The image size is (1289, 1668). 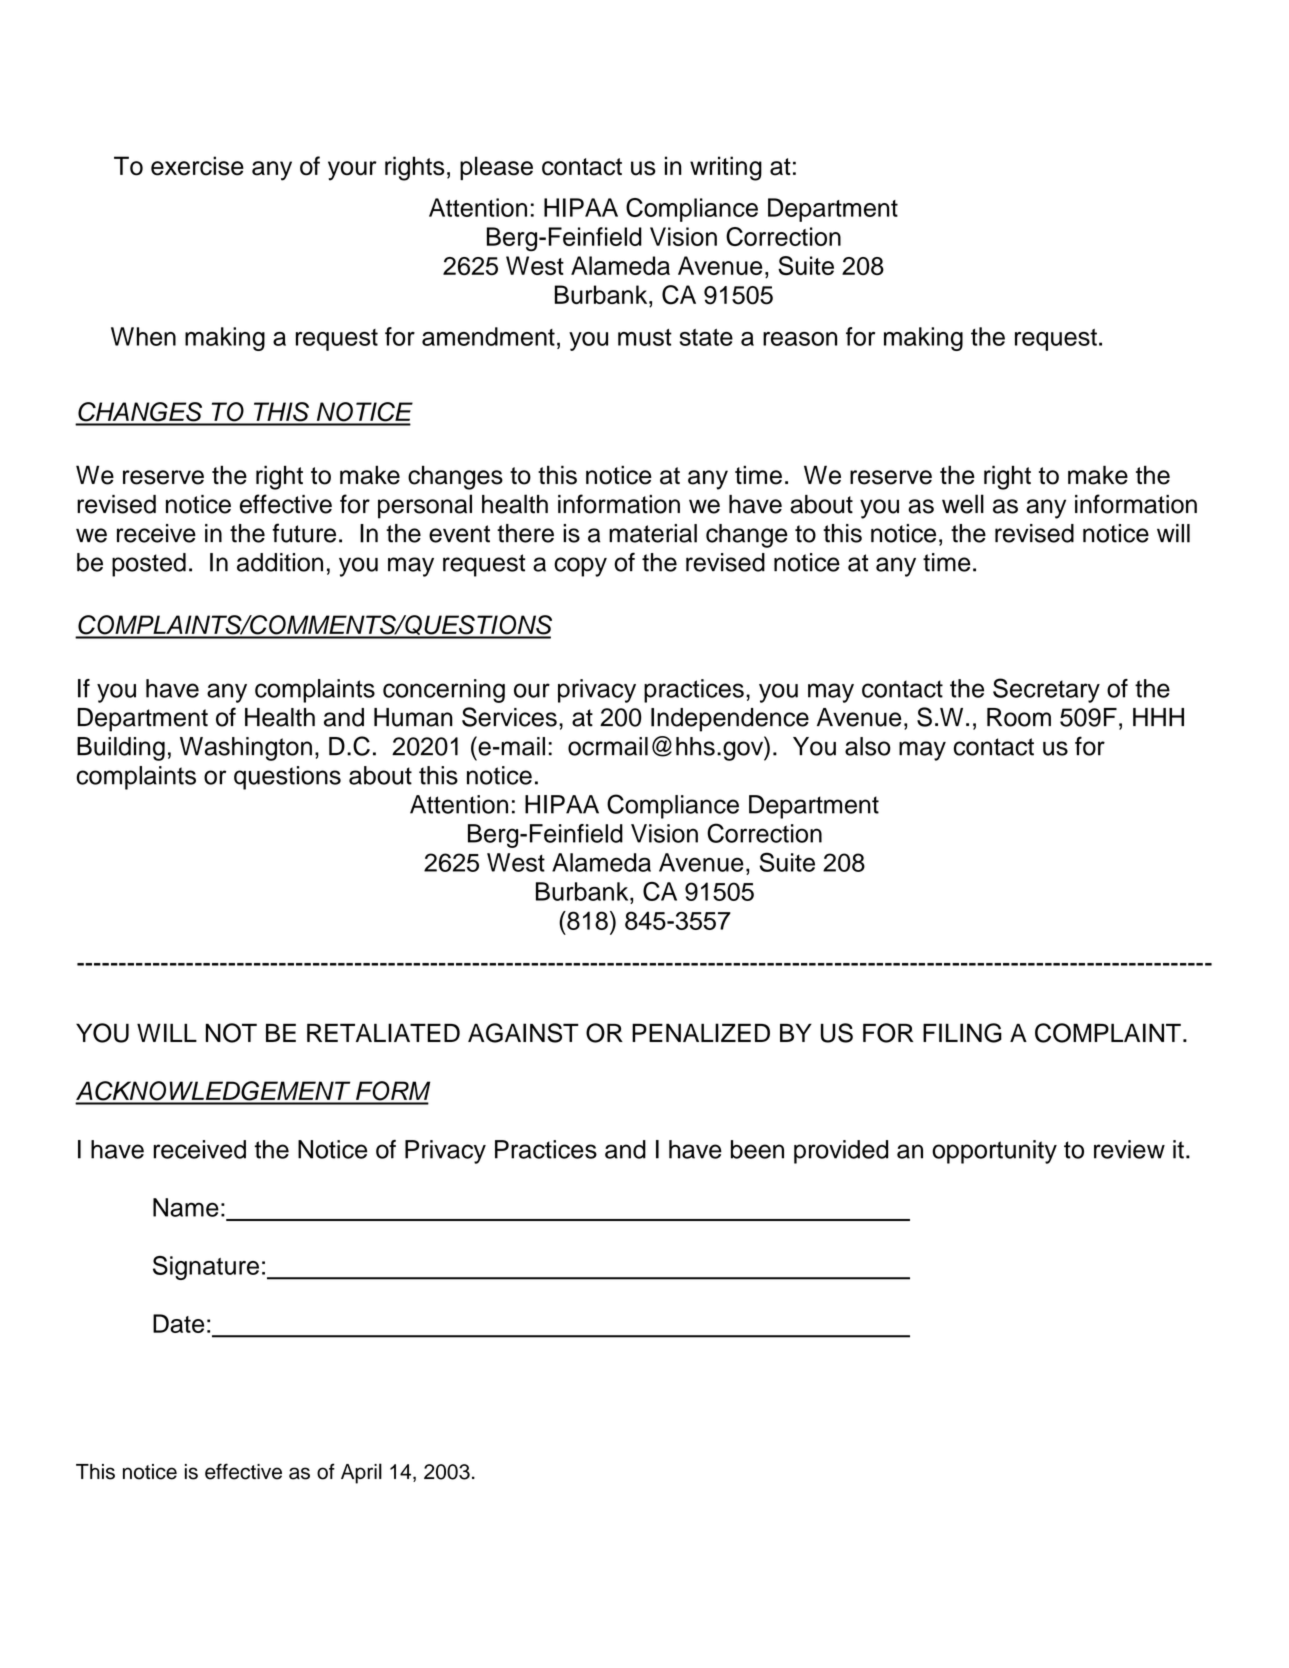 What do you see at coordinates (580, 567) in the screenshot?
I see `copy` at bounding box center [580, 567].
